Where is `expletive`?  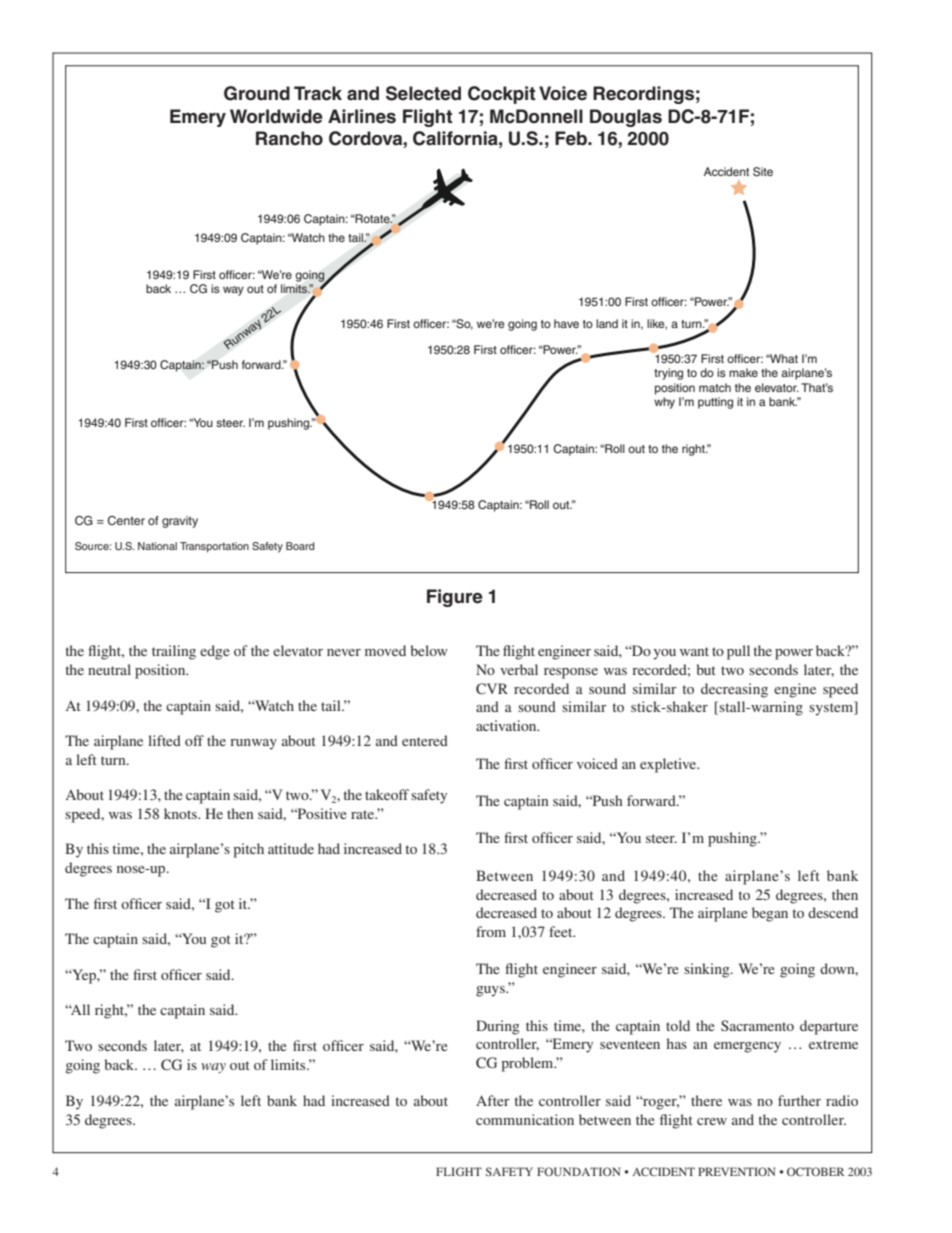 expletive is located at coordinates (669, 765).
